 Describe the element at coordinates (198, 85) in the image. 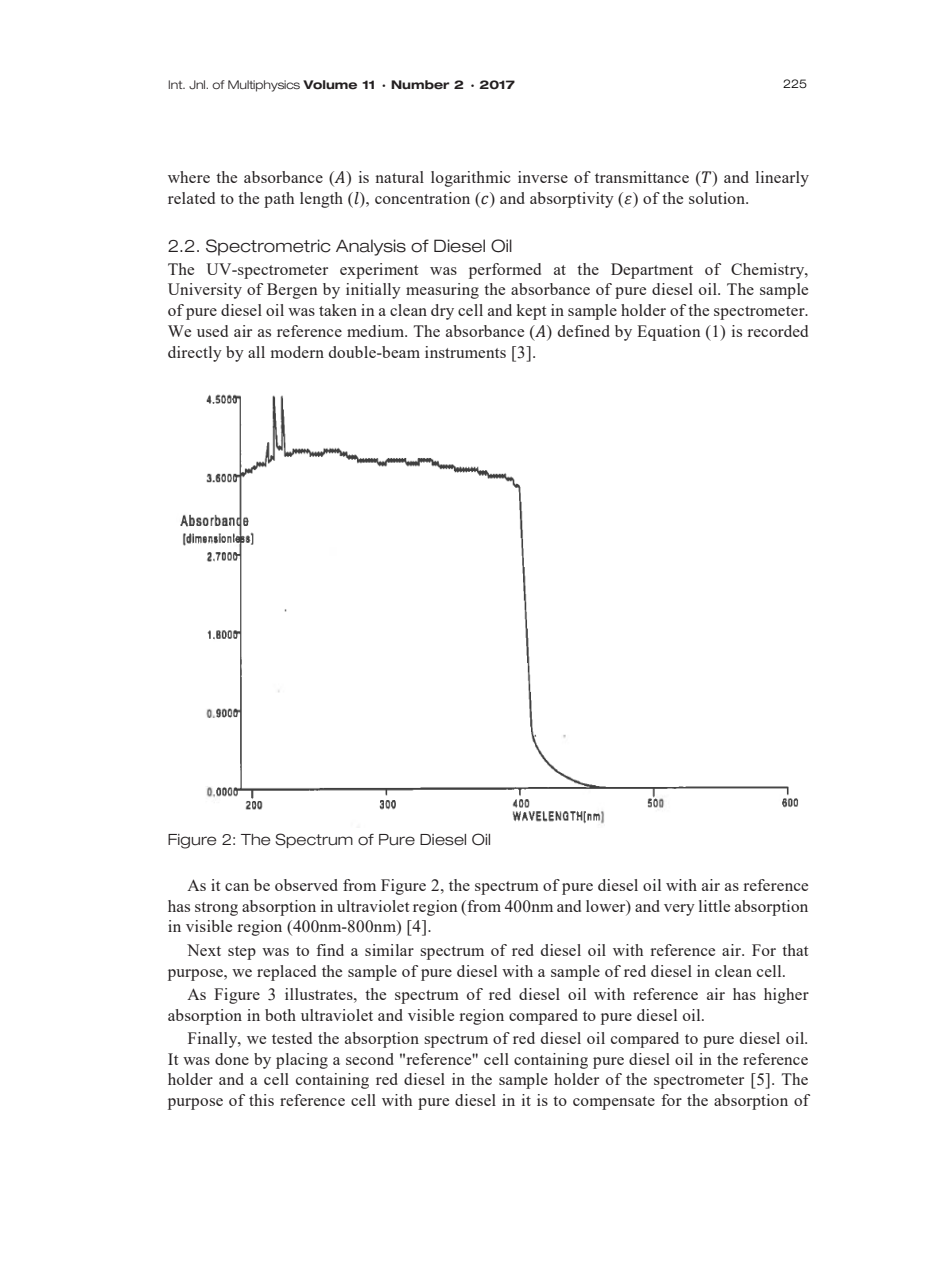

I see `Jnl` at that location.
